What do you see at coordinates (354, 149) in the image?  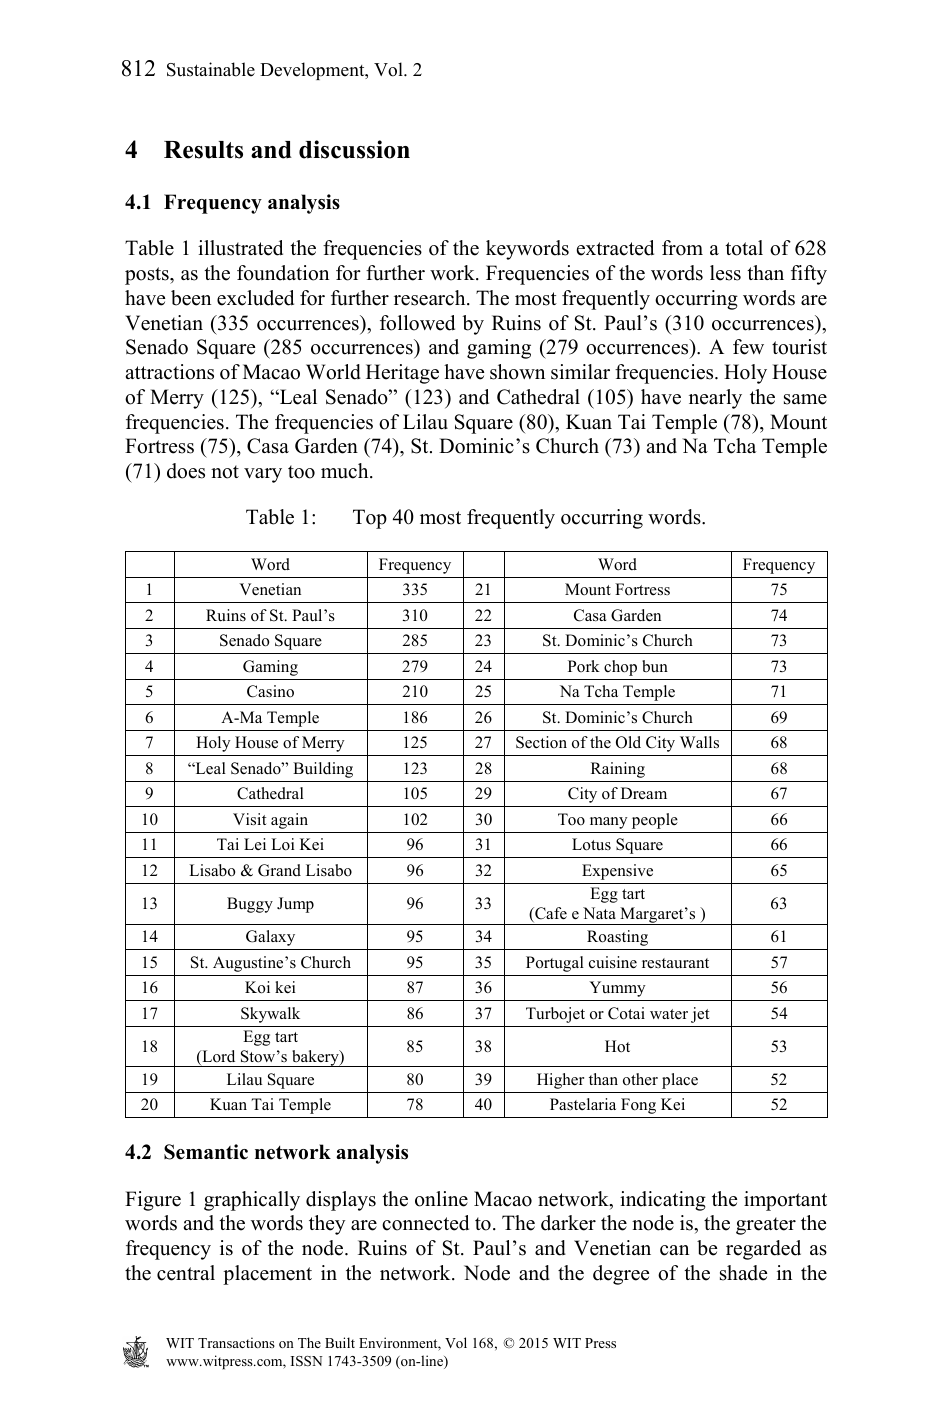 I see `discussion` at bounding box center [354, 149].
